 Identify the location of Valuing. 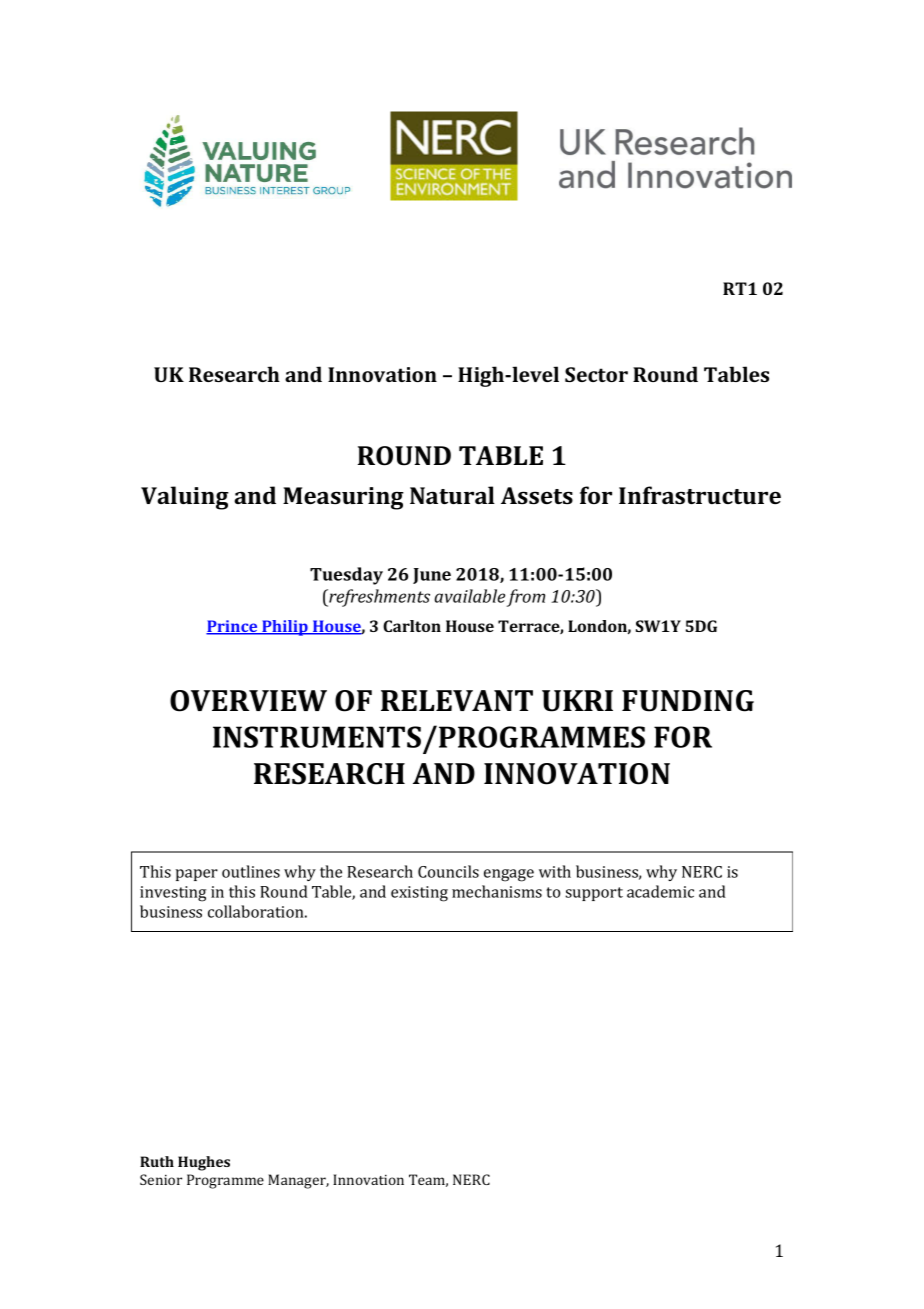
(185, 498).
